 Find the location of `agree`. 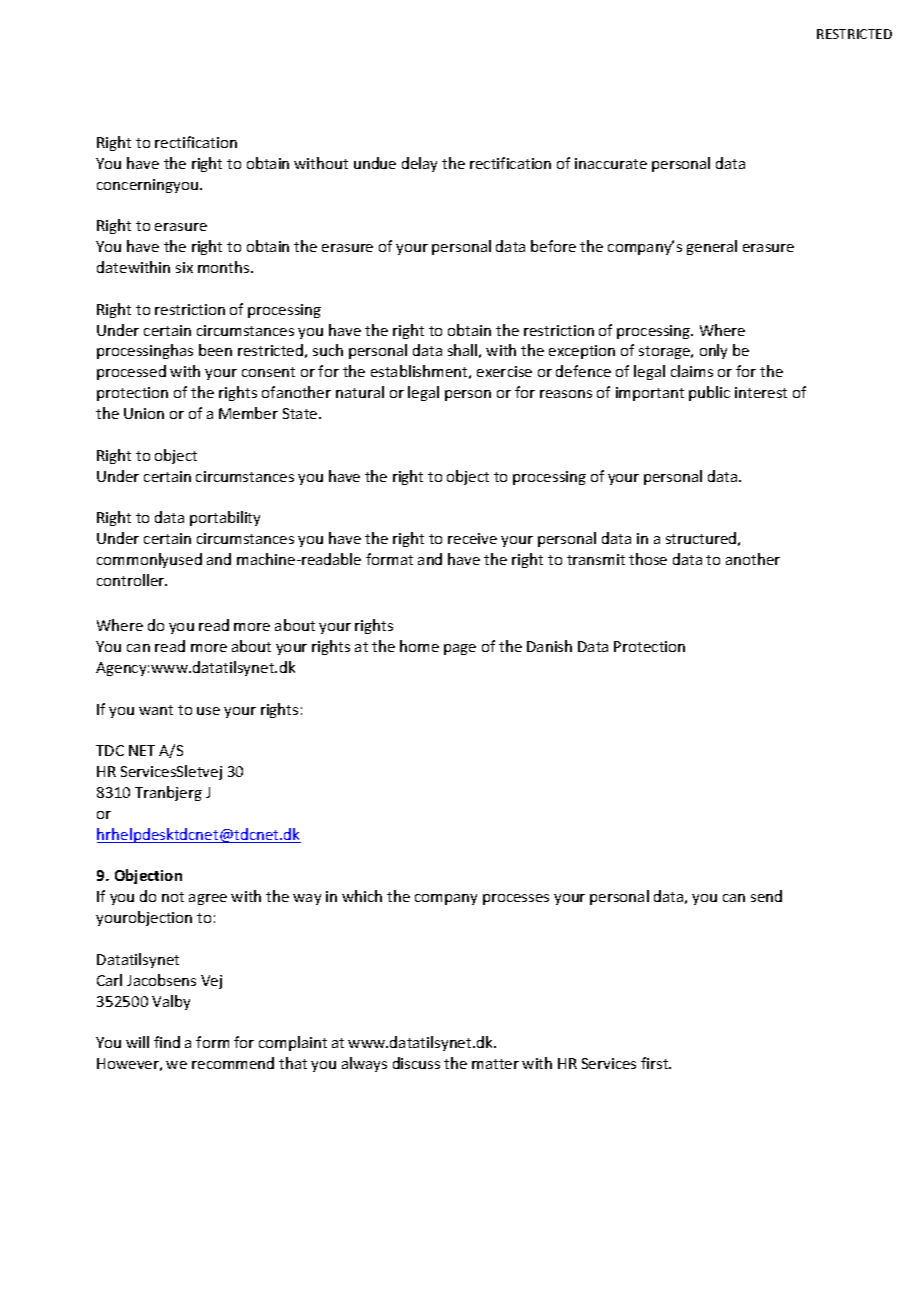

agree is located at coordinates (208, 899).
